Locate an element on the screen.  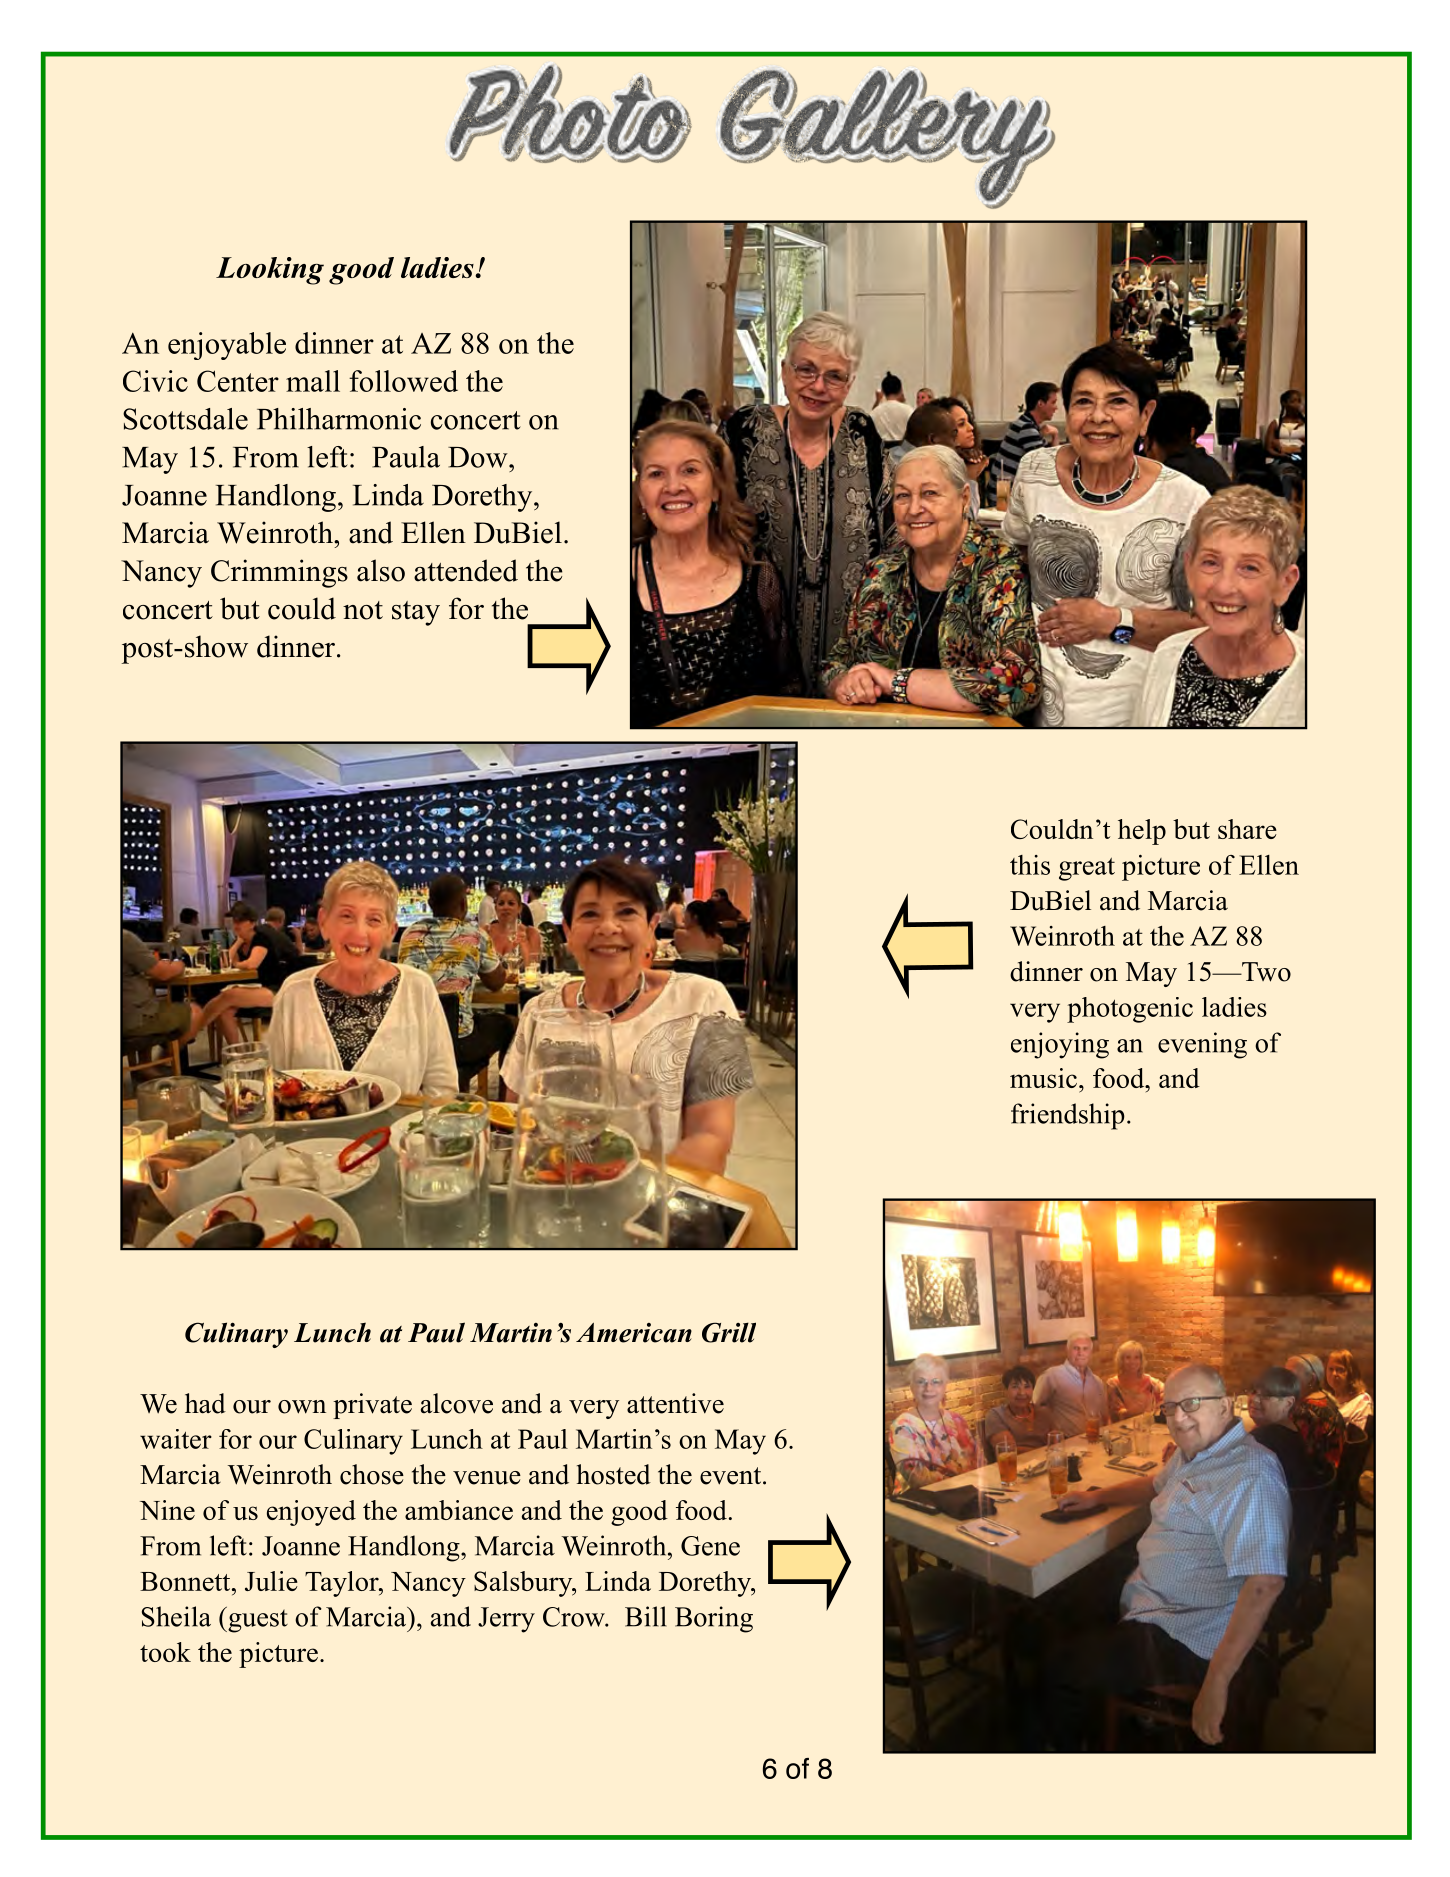
Grill is located at coordinates (729, 1332).
